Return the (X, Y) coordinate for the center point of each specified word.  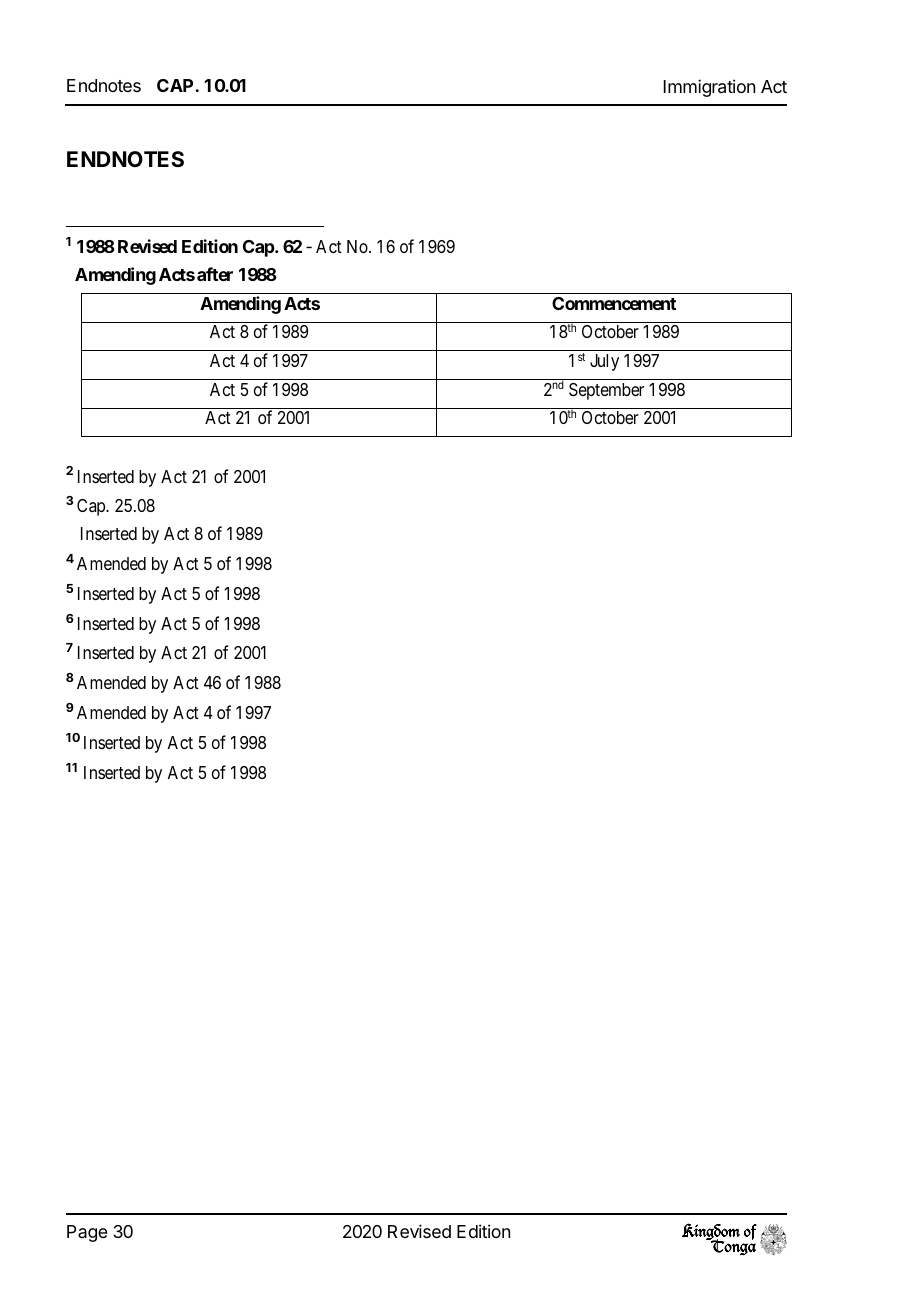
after (215, 274)
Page (87, 1233)
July (604, 362)
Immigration (709, 88)
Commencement (614, 303)
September (606, 391)
